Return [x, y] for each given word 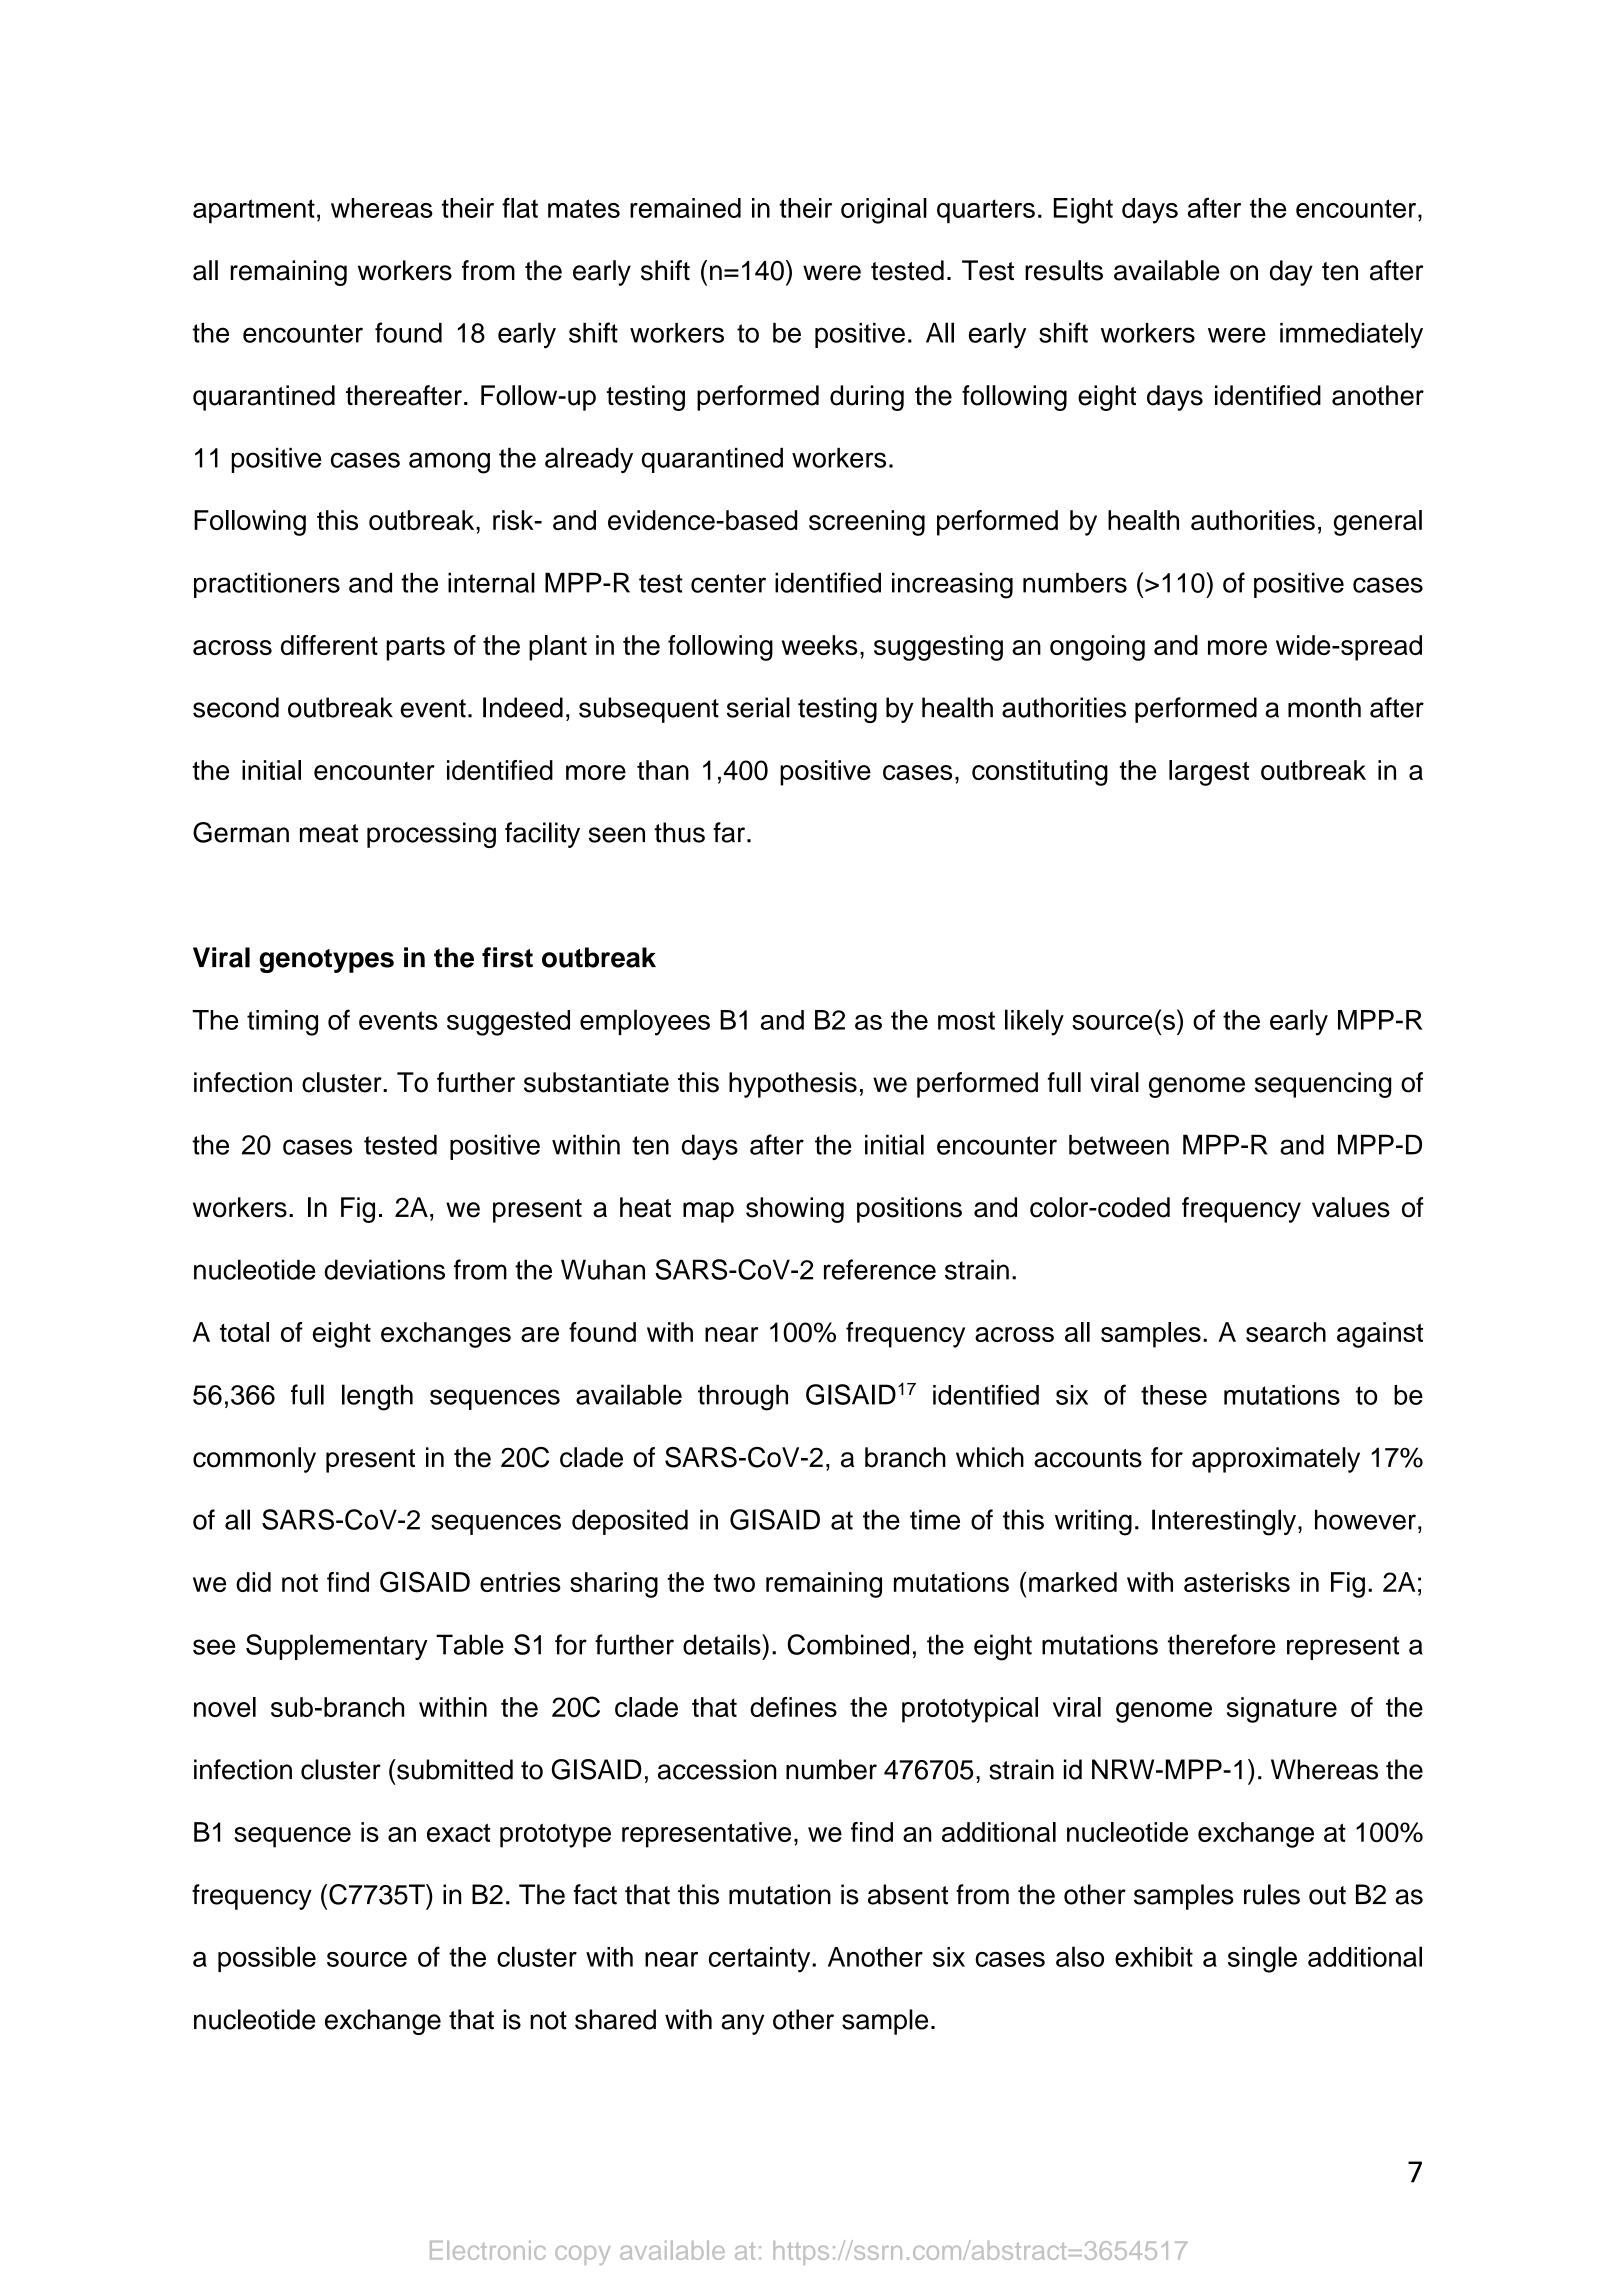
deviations [385, 1269]
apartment [254, 211]
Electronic [488, 2250]
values [1351, 1207]
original [884, 211]
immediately [1351, 335]
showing [795, 1210]
